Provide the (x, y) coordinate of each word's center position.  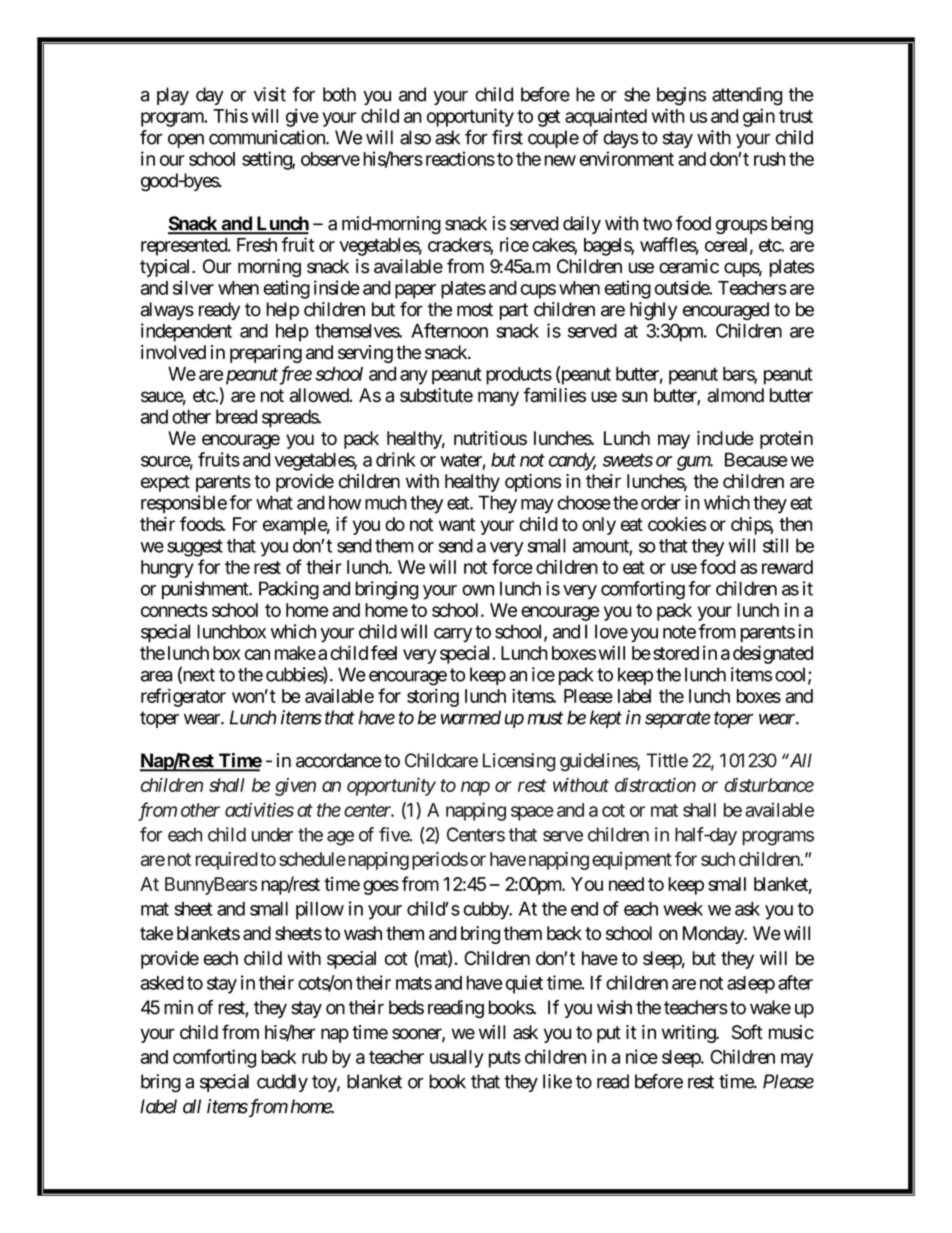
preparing (266, 354)
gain (759, 117)
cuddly (282, 1083)
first (507, 137)
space (532, 813)
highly (653, 311)
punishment (206, 590)
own (478, 590)
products (519, 376)
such (718, 859)
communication (268, 137)
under (272, 834)
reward (787, 567)
